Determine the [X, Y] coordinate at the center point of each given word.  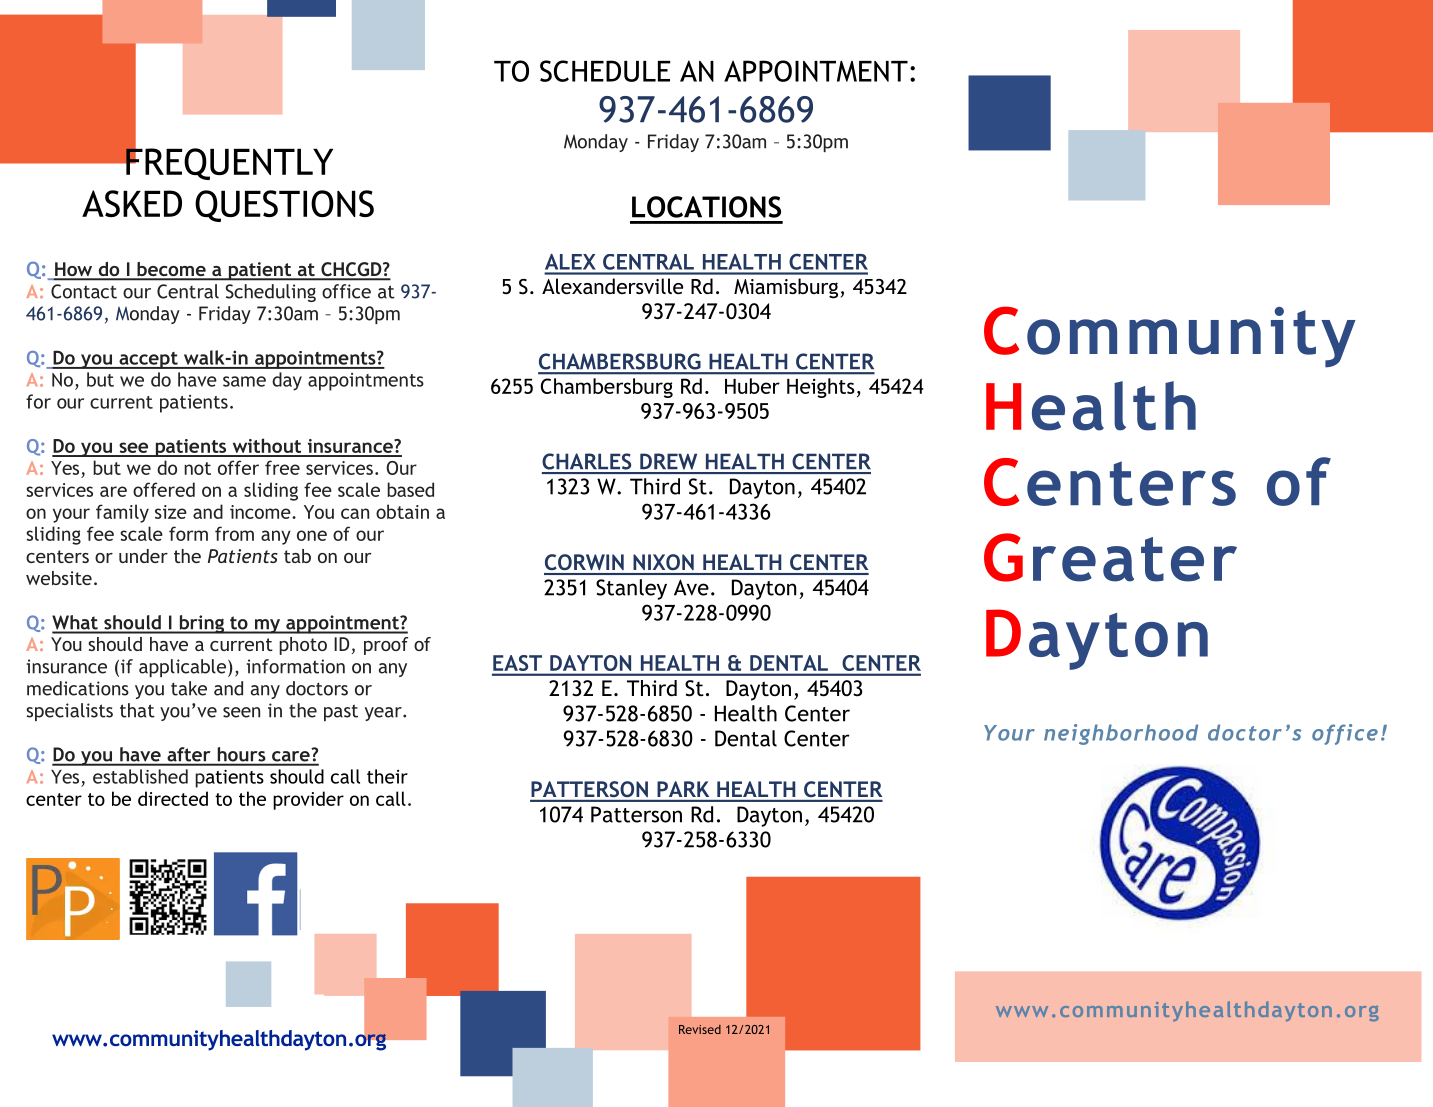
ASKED [132, 203]
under [143, 556]
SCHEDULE [605, 71]
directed [173, 798]
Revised [700, 1029]
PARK [683, 789]
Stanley [631, 589]
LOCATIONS [706, 207]
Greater [1110, 557]
